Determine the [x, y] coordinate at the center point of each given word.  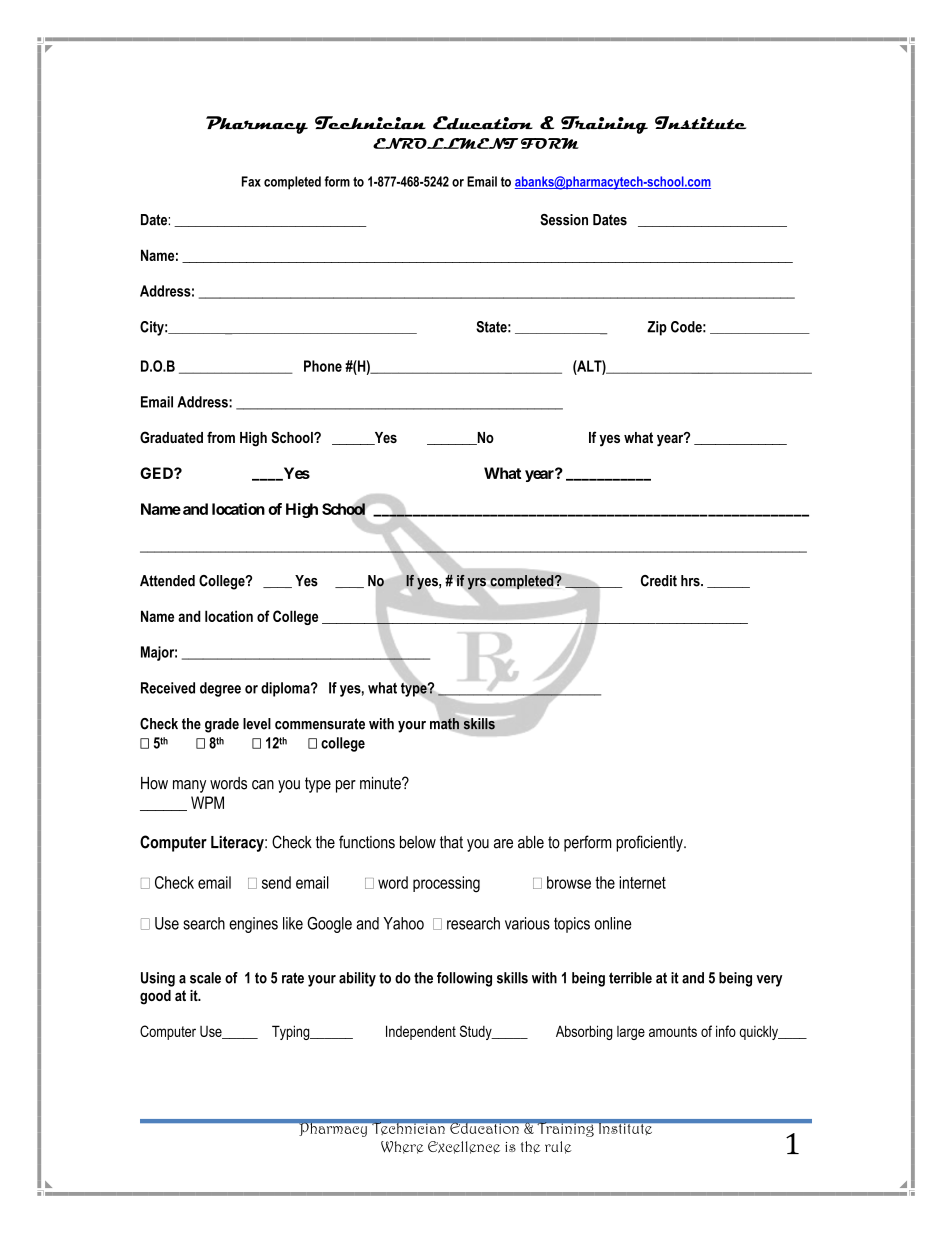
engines [253, 925]
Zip [657, 328]
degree [220, 689]
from [221, 437]
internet [642, 882]
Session [564, 220]
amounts [673, 1031]
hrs [691, 581]
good [155, 997]
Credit [659, 581]
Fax [251, 181]
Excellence [464, 1147]
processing [446, 884]
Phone [323, 366]
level [257, 724]
